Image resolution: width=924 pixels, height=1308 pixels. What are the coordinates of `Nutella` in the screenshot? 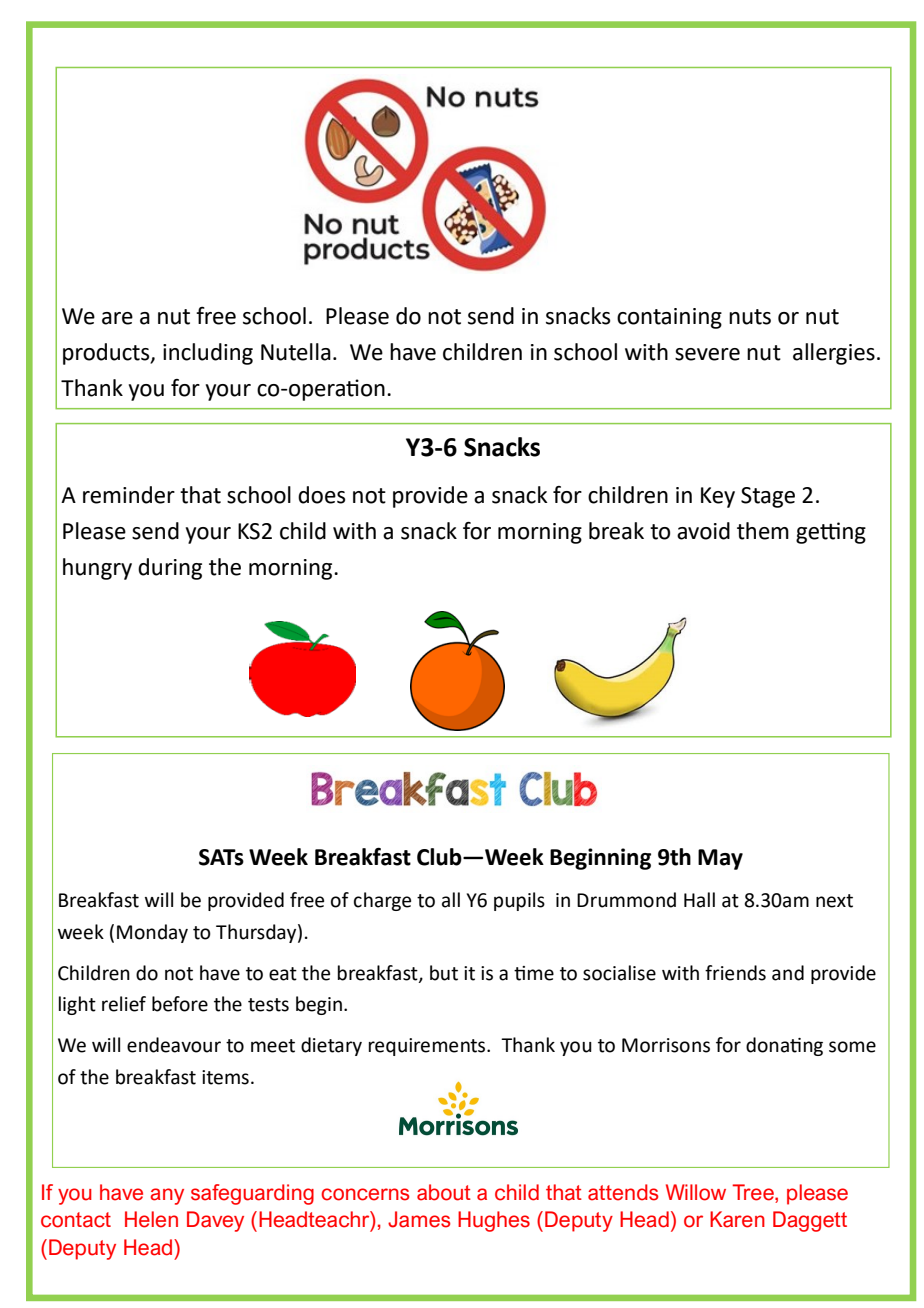 It's located at (296, 352).
